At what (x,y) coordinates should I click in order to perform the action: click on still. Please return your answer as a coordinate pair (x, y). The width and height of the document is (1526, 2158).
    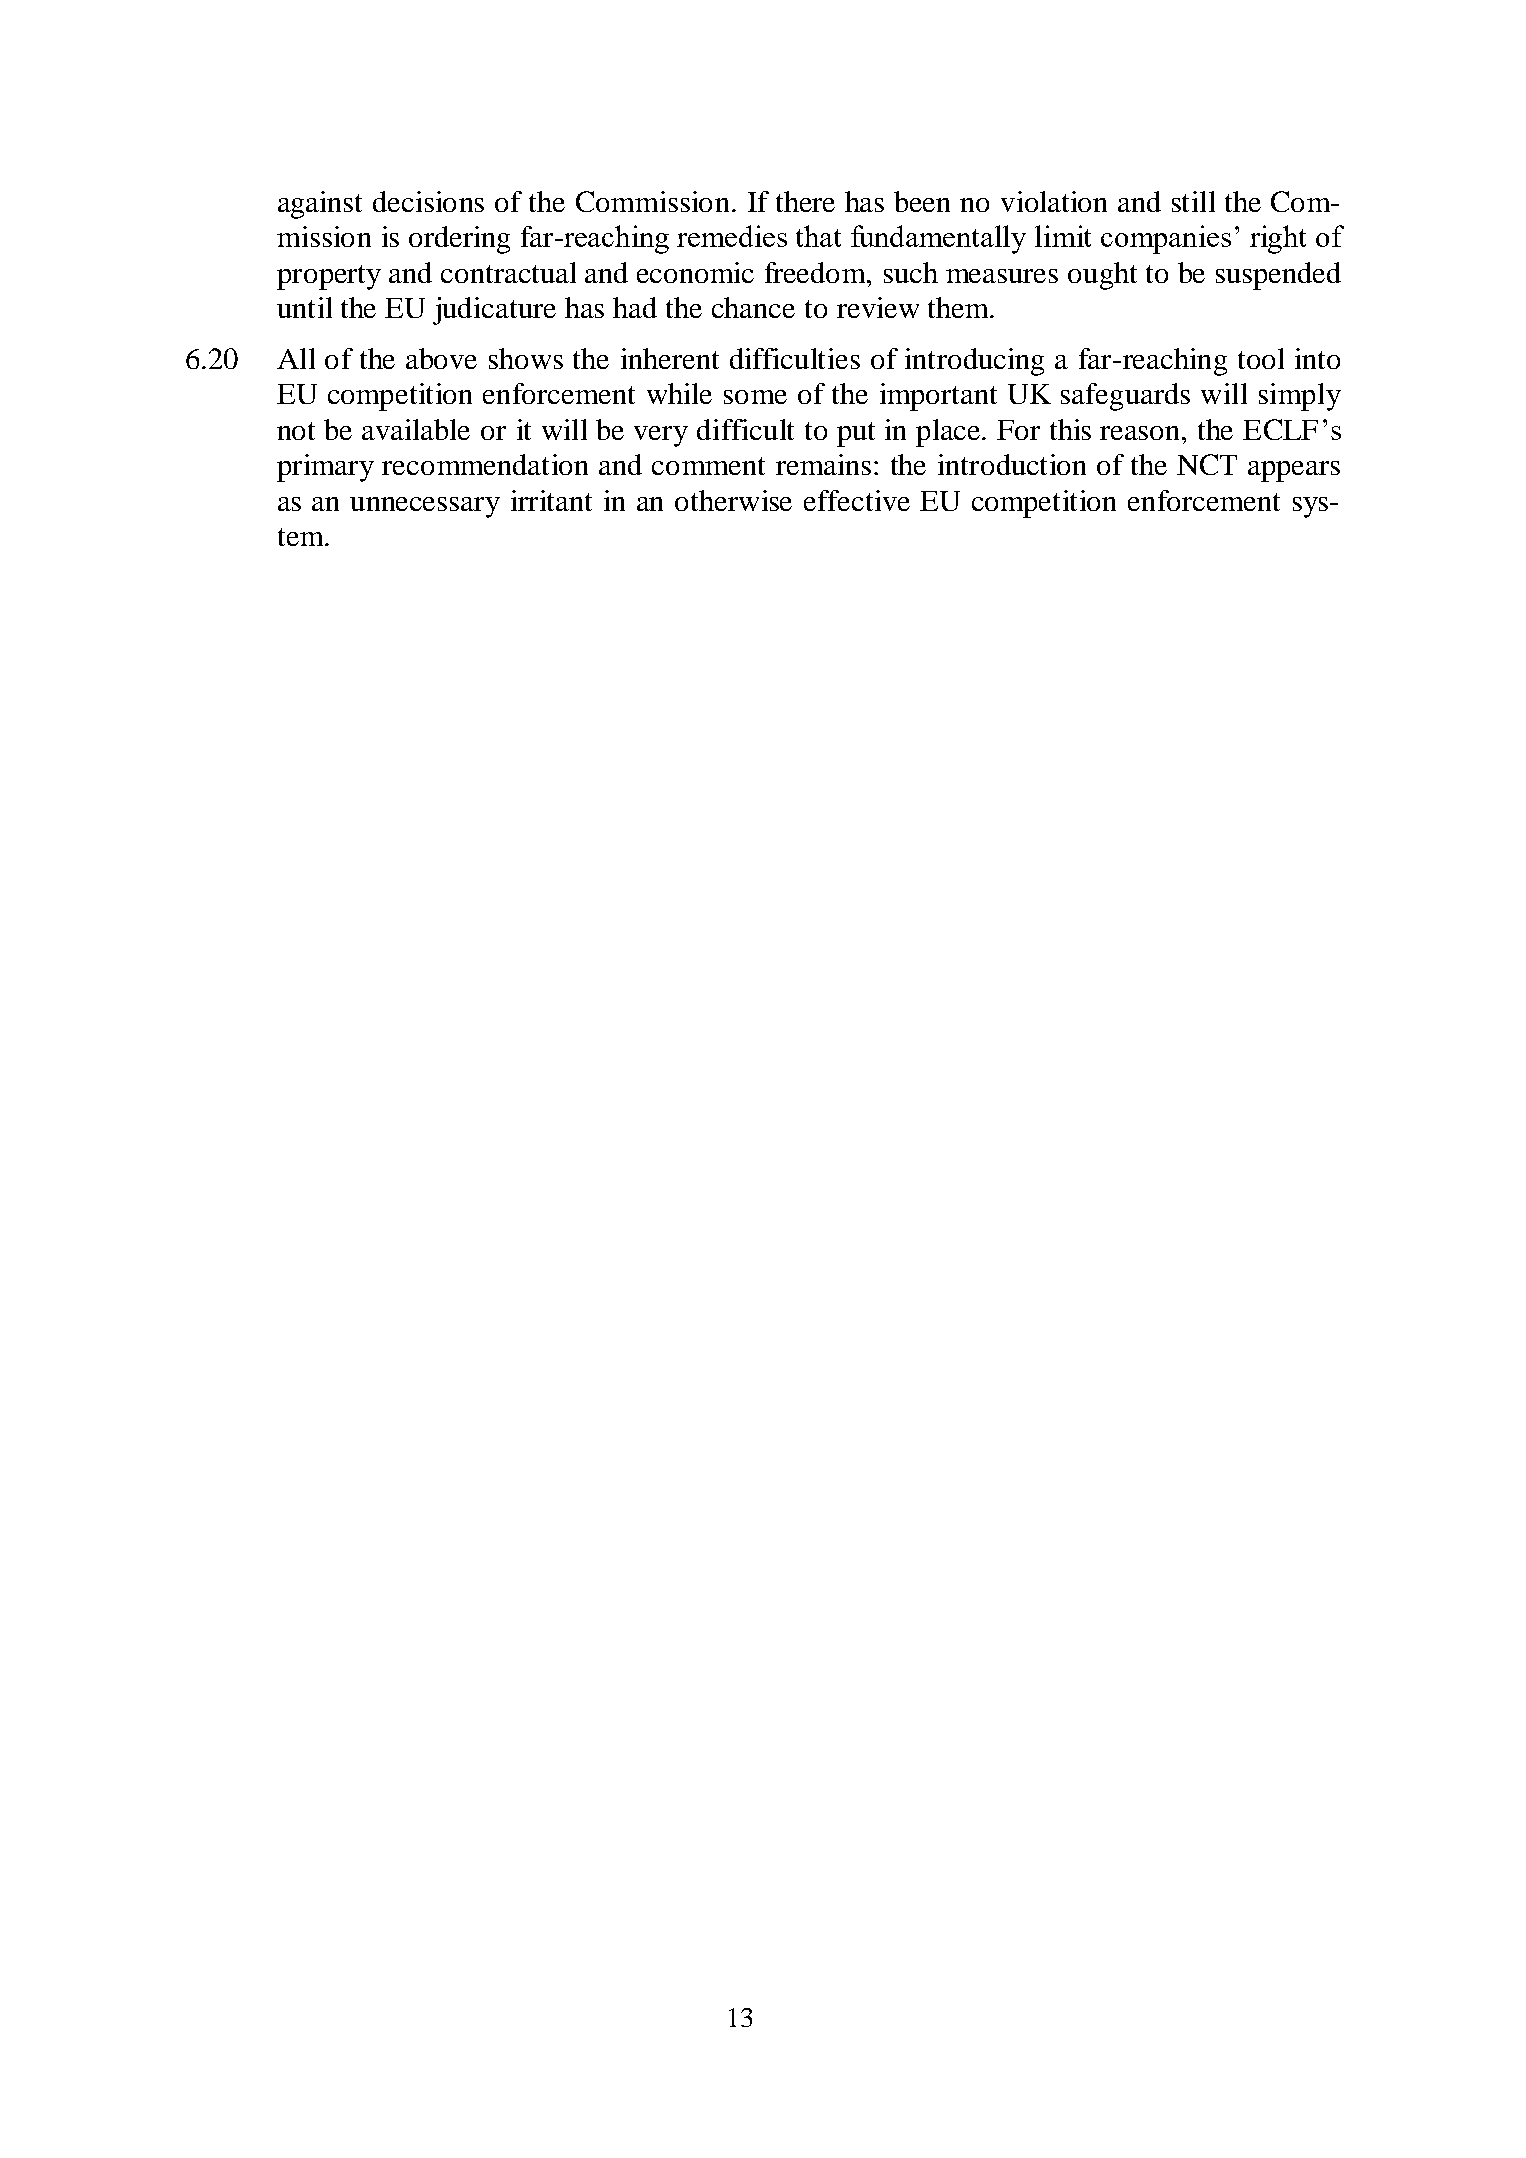
    Looking at the image, I should click on (1193, 201).
